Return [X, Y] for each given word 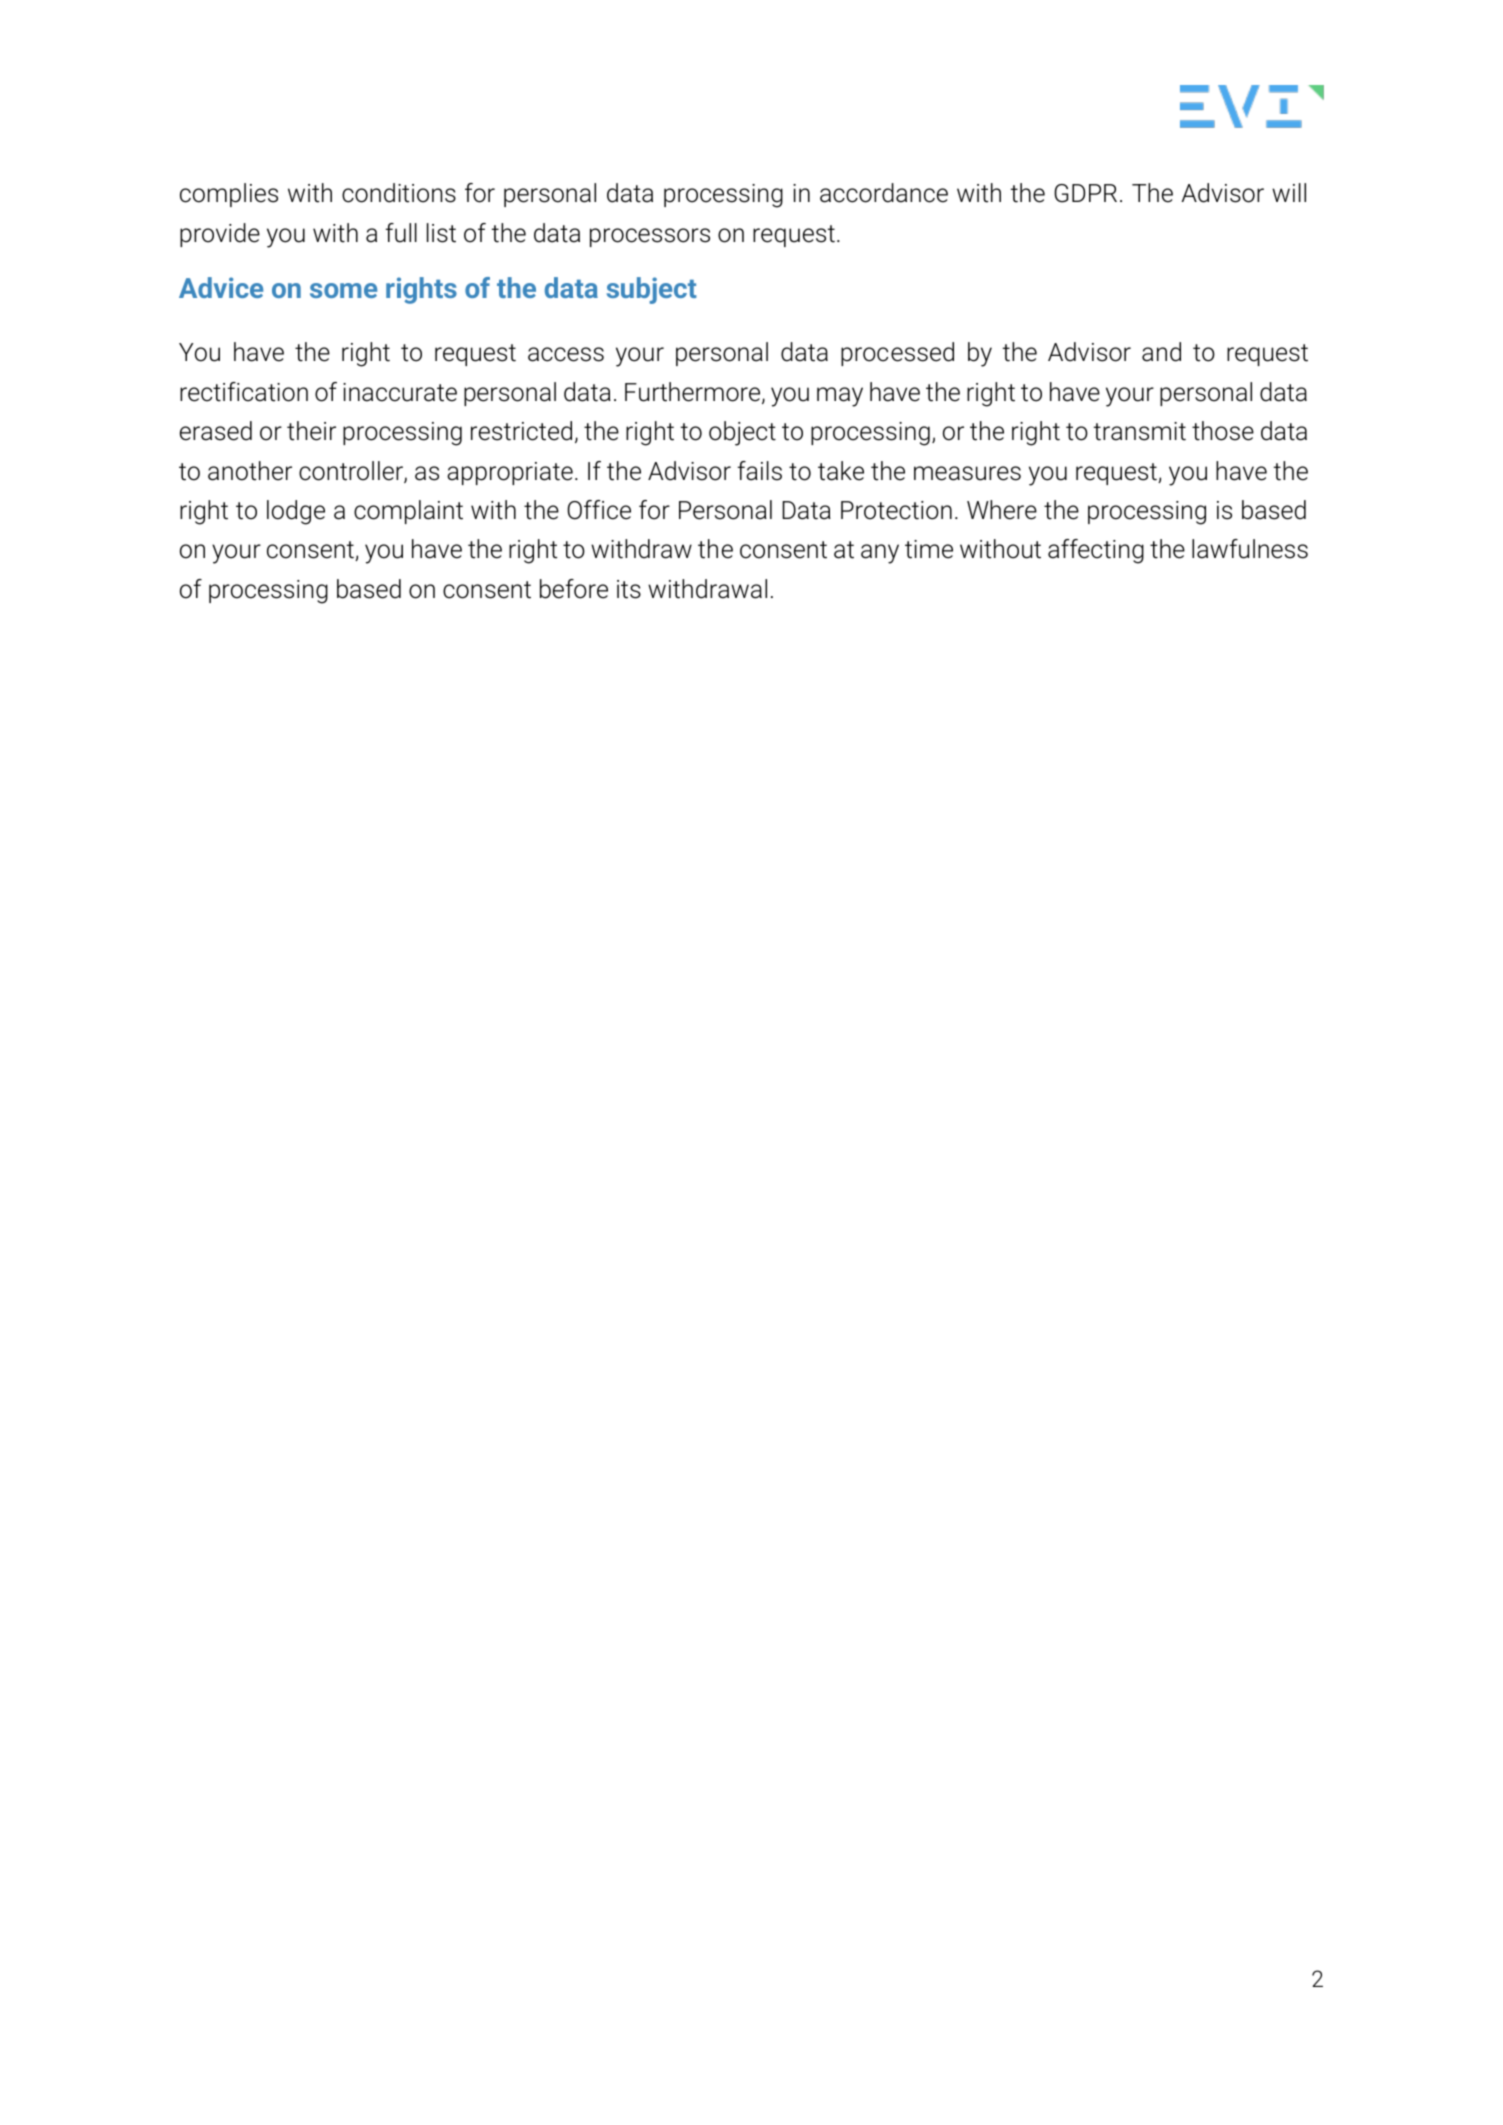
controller [352, 472]
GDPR [1085, 193]
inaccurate [400, 392]
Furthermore [694, 393]
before [574, 589]
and [1161, 352]
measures [967, 473]
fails [759, 471]
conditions [399, 193]
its [629, 589]
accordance [884, 193]
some [343, 290]
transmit [1140, 431]
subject [652, 290]
